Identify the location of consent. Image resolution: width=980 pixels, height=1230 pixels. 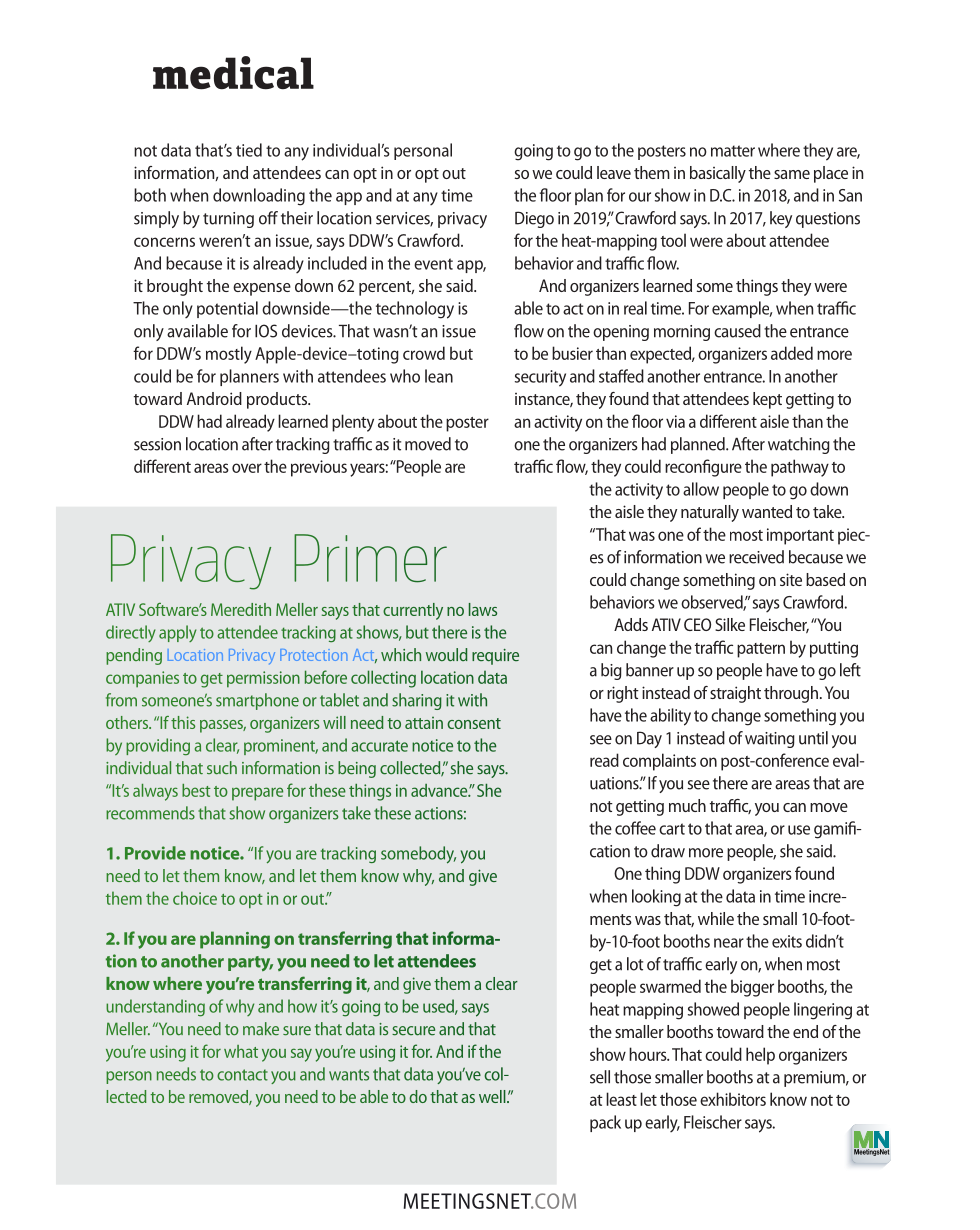
(474, 723).
